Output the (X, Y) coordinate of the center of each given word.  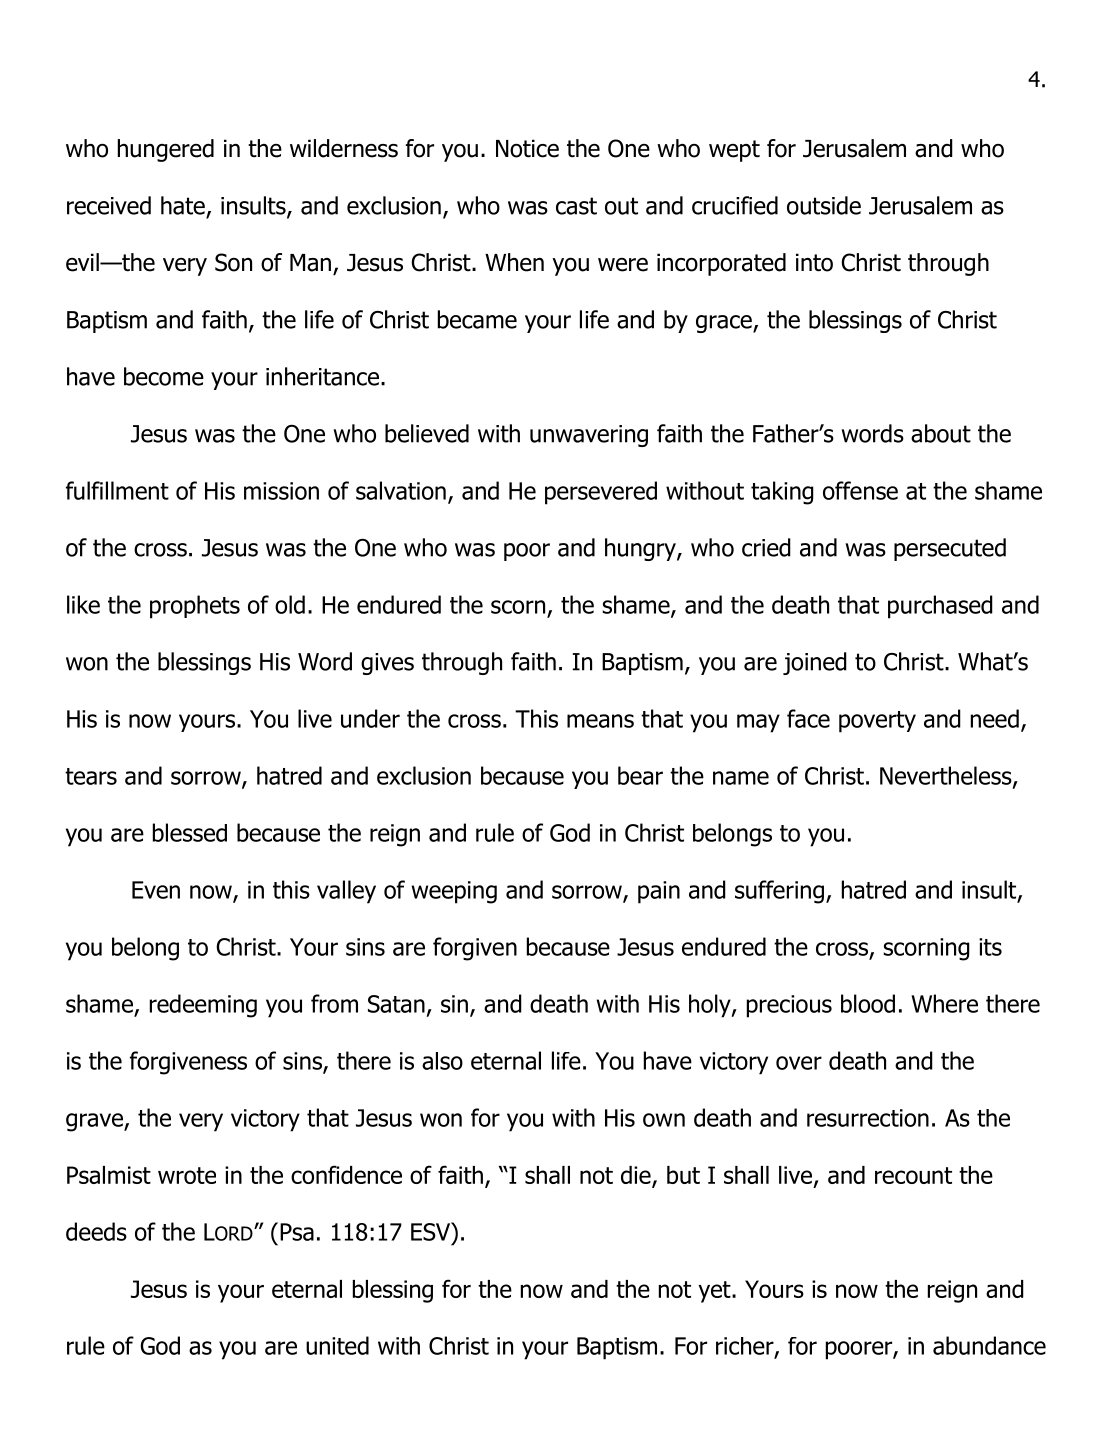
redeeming (203, 1006)
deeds (96, 1231)
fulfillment (117, 490)
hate (183, 205)
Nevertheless (947, 776)
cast (576, 206)
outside (824, 205)
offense (860, 490)
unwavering (589, 436)
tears (91, 776)
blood (868, 1003)
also (442, 1061)
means (600, 721)
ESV (432, 1231)
